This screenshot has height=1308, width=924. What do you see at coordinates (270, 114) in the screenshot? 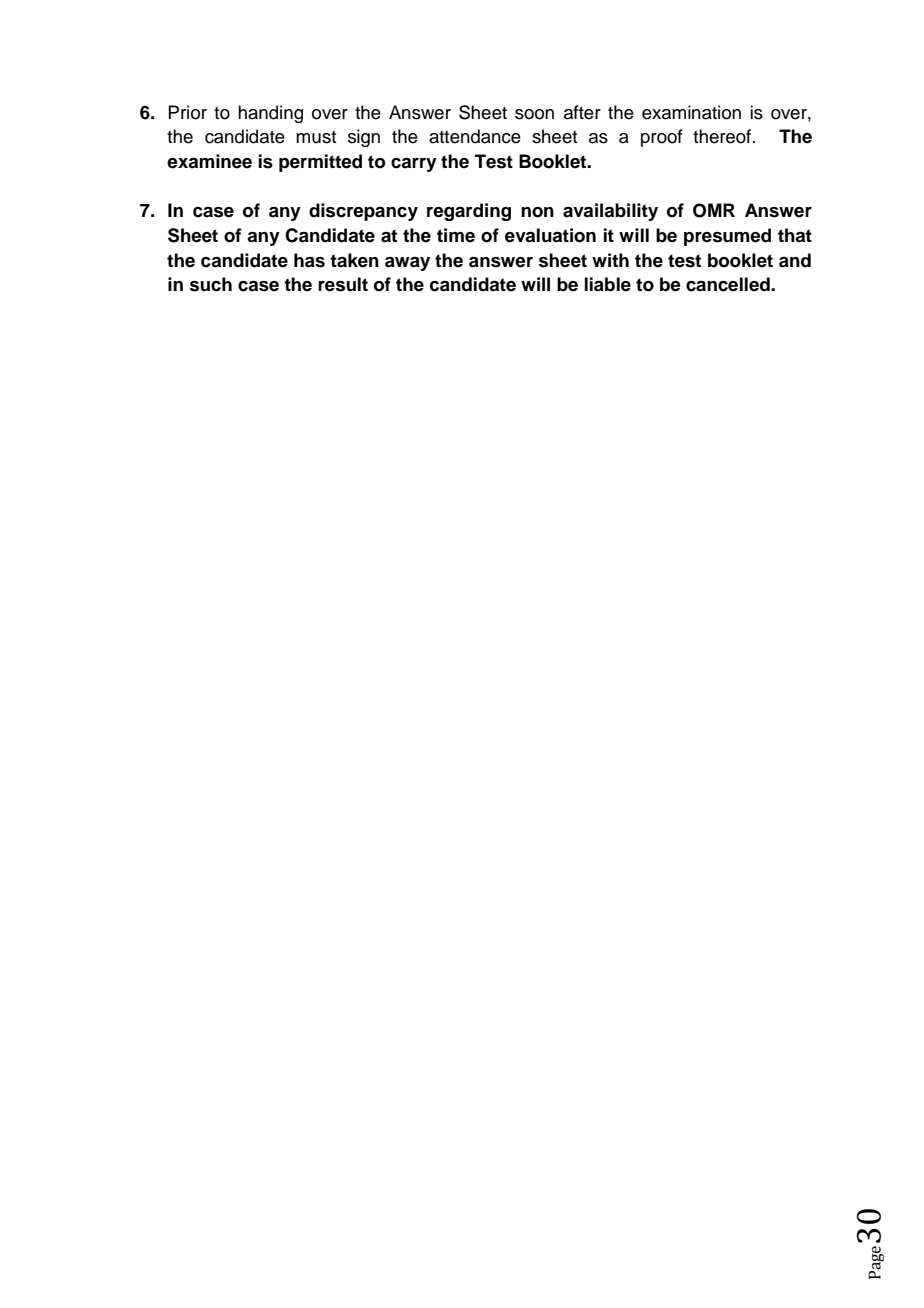
I see `handing` at bounding box center [270, 114].
